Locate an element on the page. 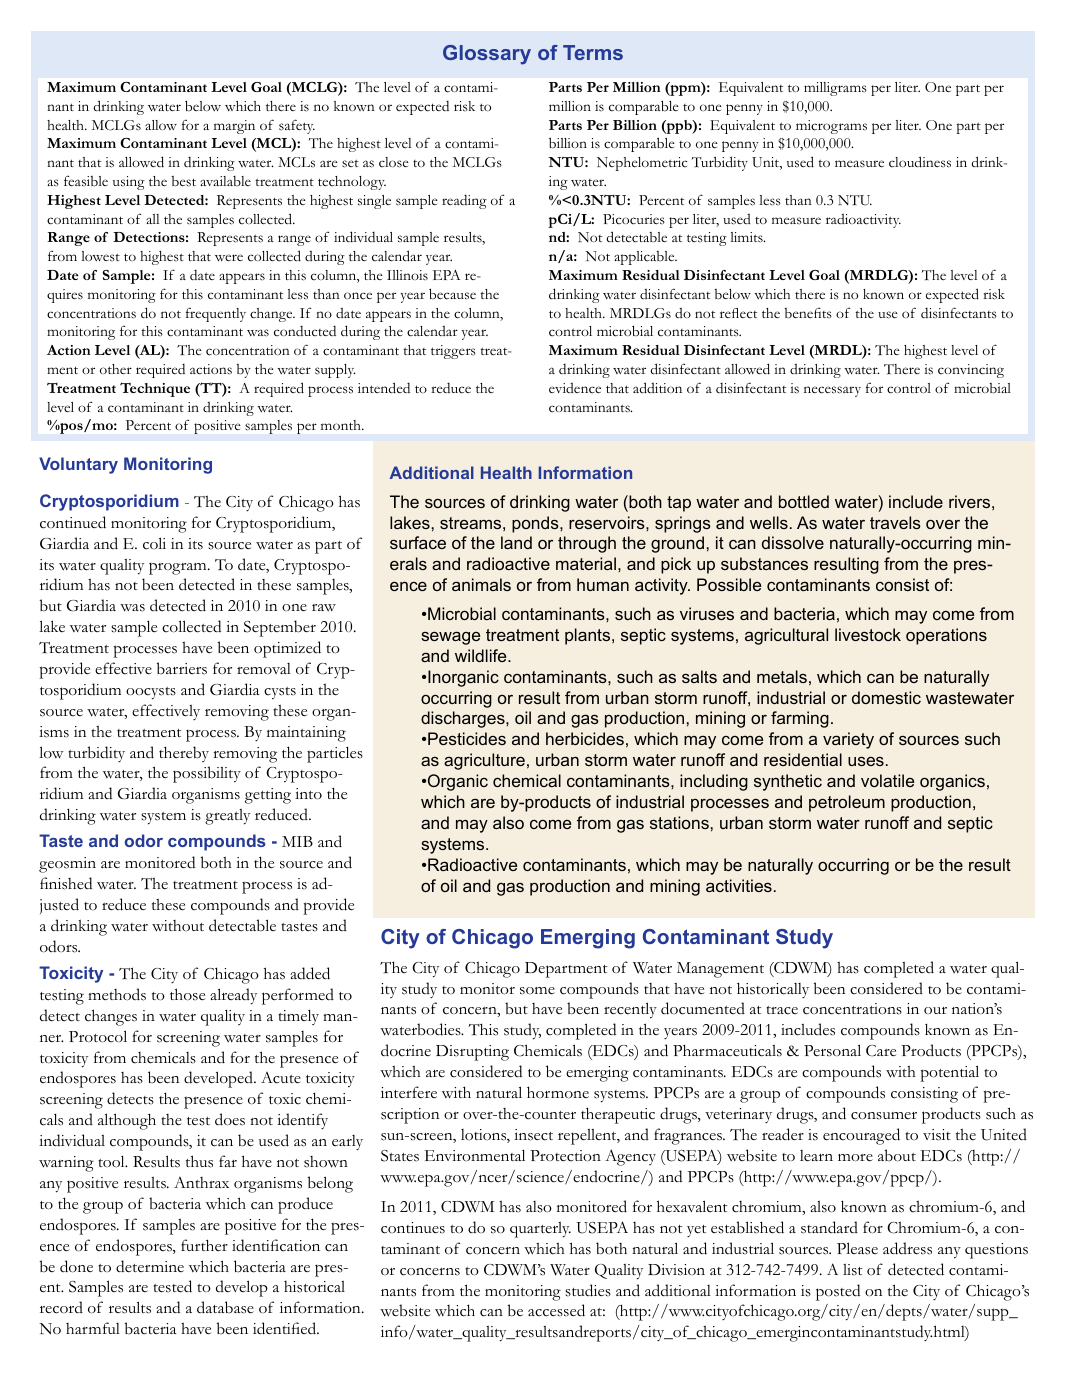 The image size is (1066, 1379). margin is located at coordinates (234, 127).
